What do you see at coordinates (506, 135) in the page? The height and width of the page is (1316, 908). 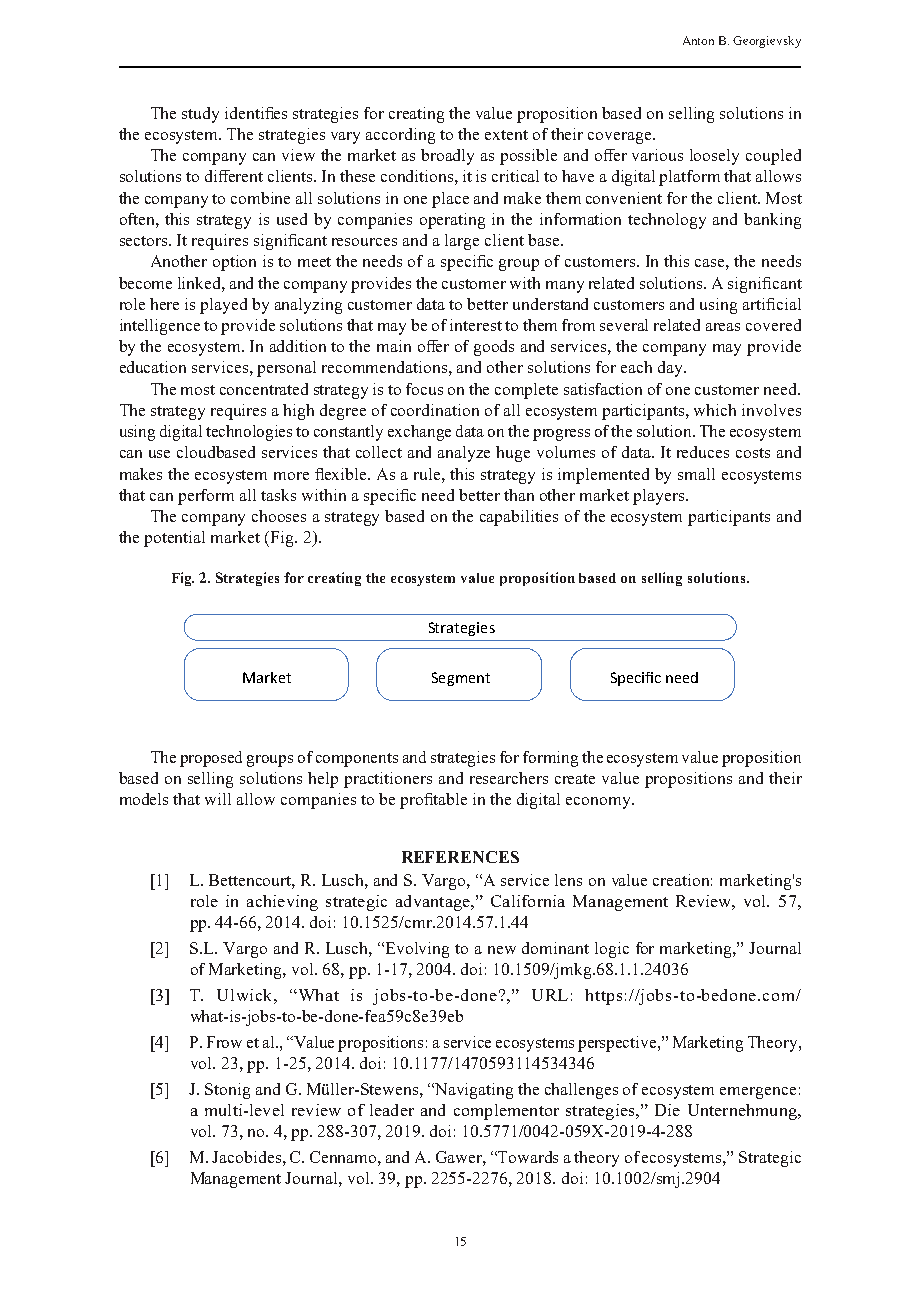 I see `extent` at bounding box center [506, 135].
